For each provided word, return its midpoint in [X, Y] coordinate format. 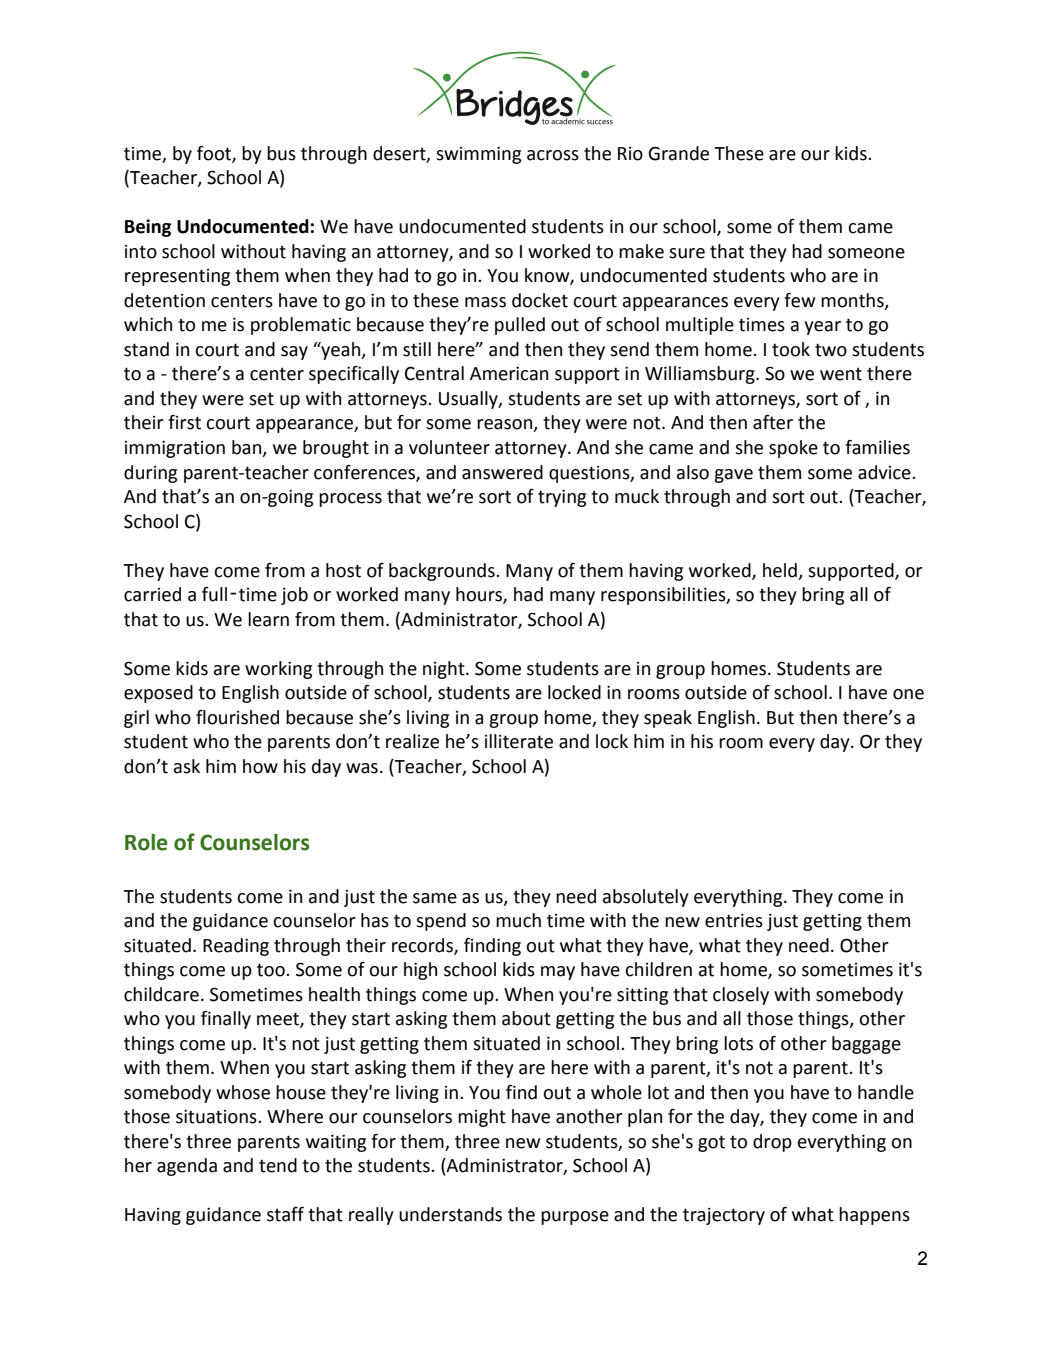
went [841, 374]
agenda [187, 1167]
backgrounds [443, 572]
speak [668, 719]
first [184, 422]
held [780, 570]
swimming [478, 155]
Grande [678, 153]
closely [741, 996]
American [509, 374]
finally [226, 1020]
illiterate [519, 741]
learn [268, 619]
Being [148, 228]
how [260, 766]
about [526, 1018]
